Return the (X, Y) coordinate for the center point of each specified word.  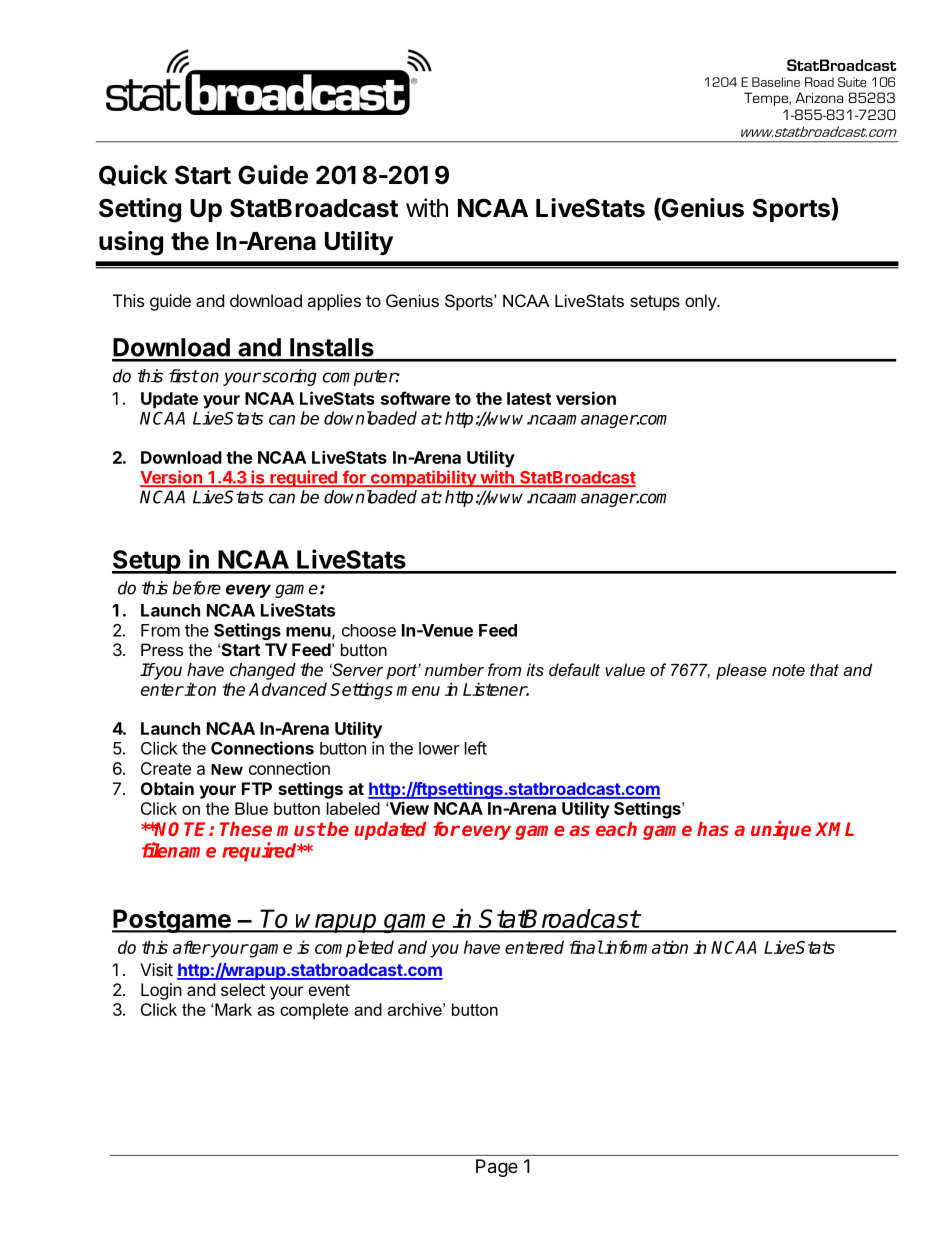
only (701, 302)
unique (781, 830)
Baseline (776, 82)
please (741, 671)
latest (529, 398)
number (454, 669)
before (197, 588)
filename (179, 850)
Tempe (767, 99)
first (184, 376)
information (645, 947)
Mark (233, 1009)
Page (497, 1168)
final (586, 947)
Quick (133, 175)
